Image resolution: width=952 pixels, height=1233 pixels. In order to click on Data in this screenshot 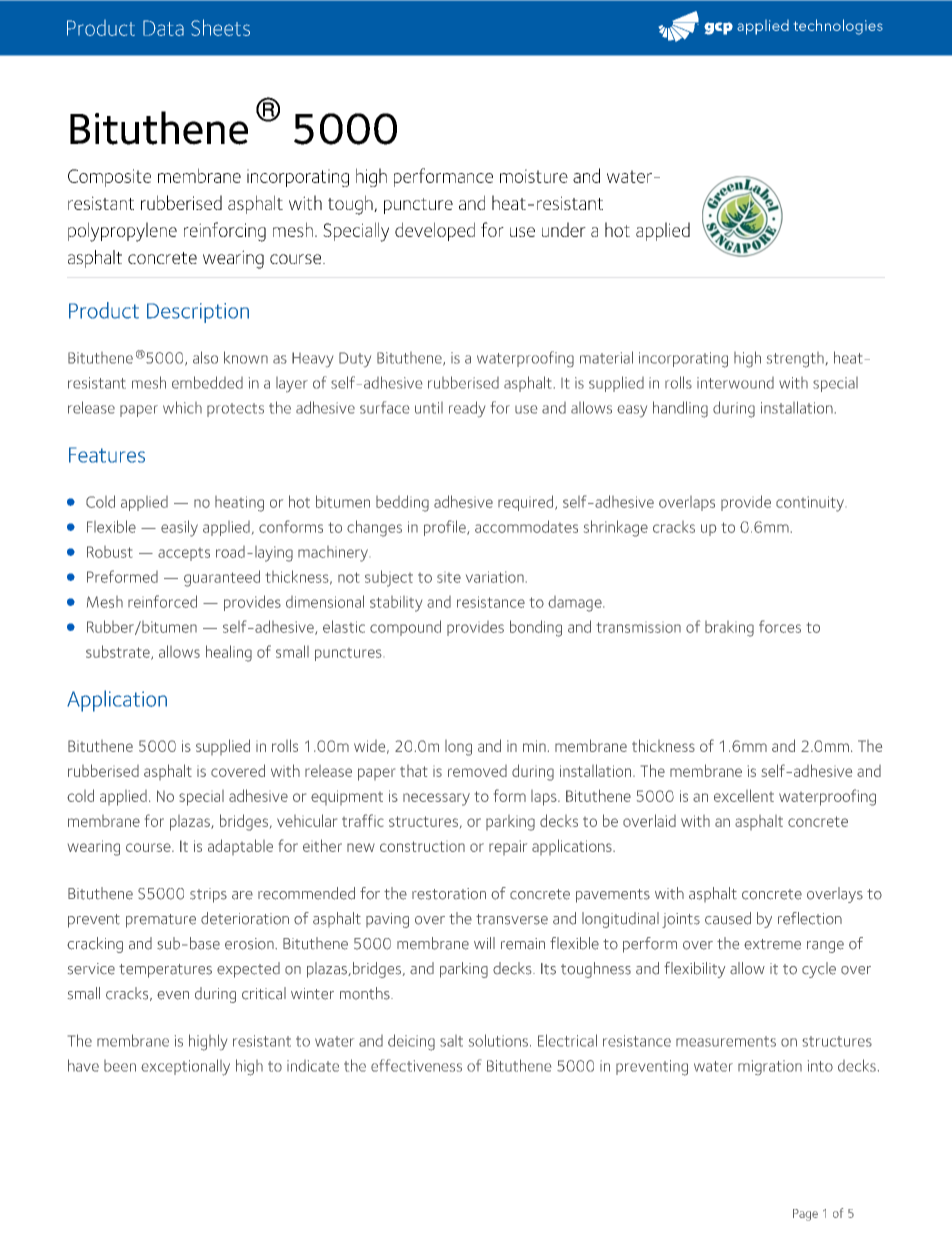, I will do `click(163, 28)`.
